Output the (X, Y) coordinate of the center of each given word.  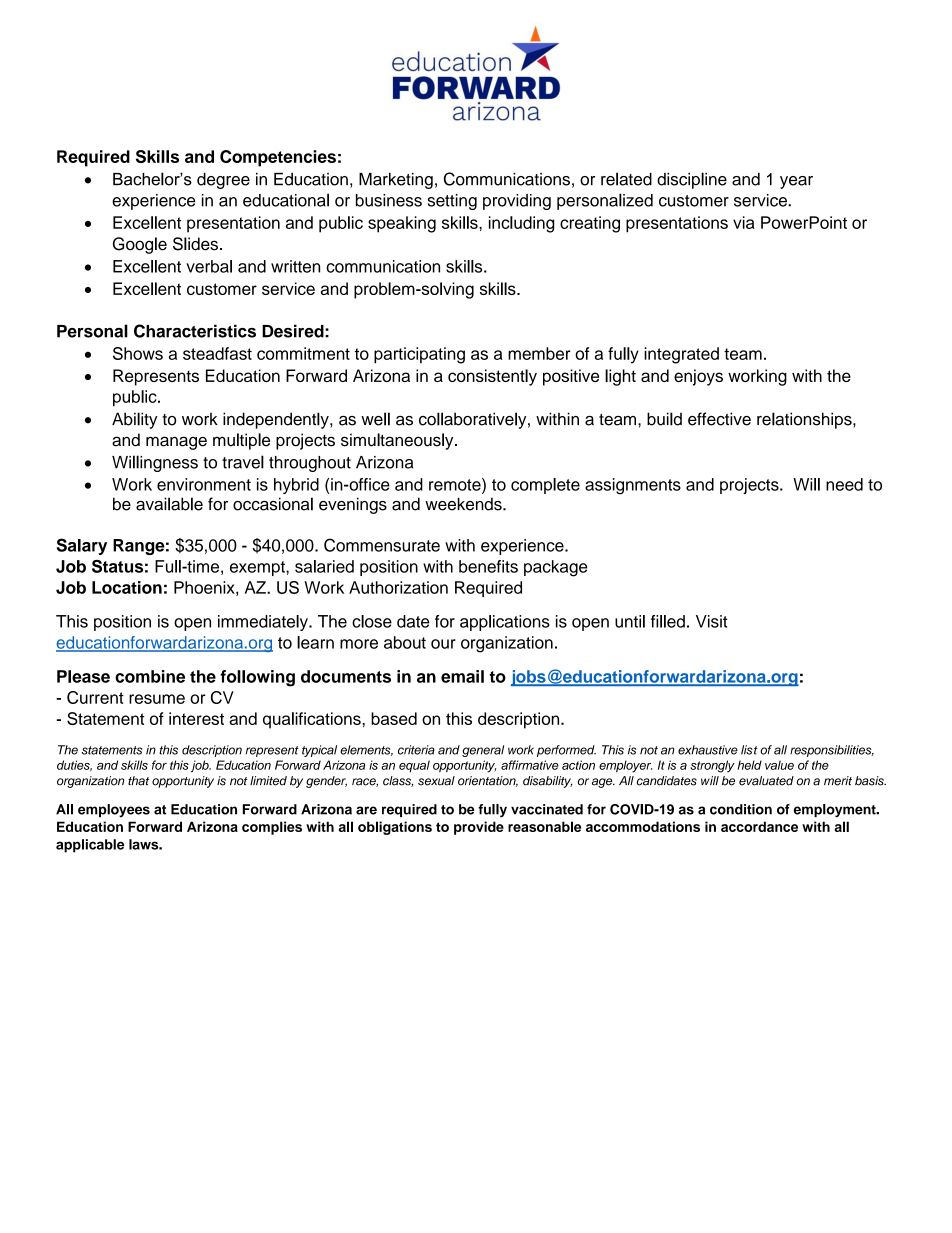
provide (479, 828)
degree (223, 181)
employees (114, 811)
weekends (464, 504)
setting (452, 202)
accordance (759, 826)
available (169, 504)
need (844, 484)
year (796, 182)
